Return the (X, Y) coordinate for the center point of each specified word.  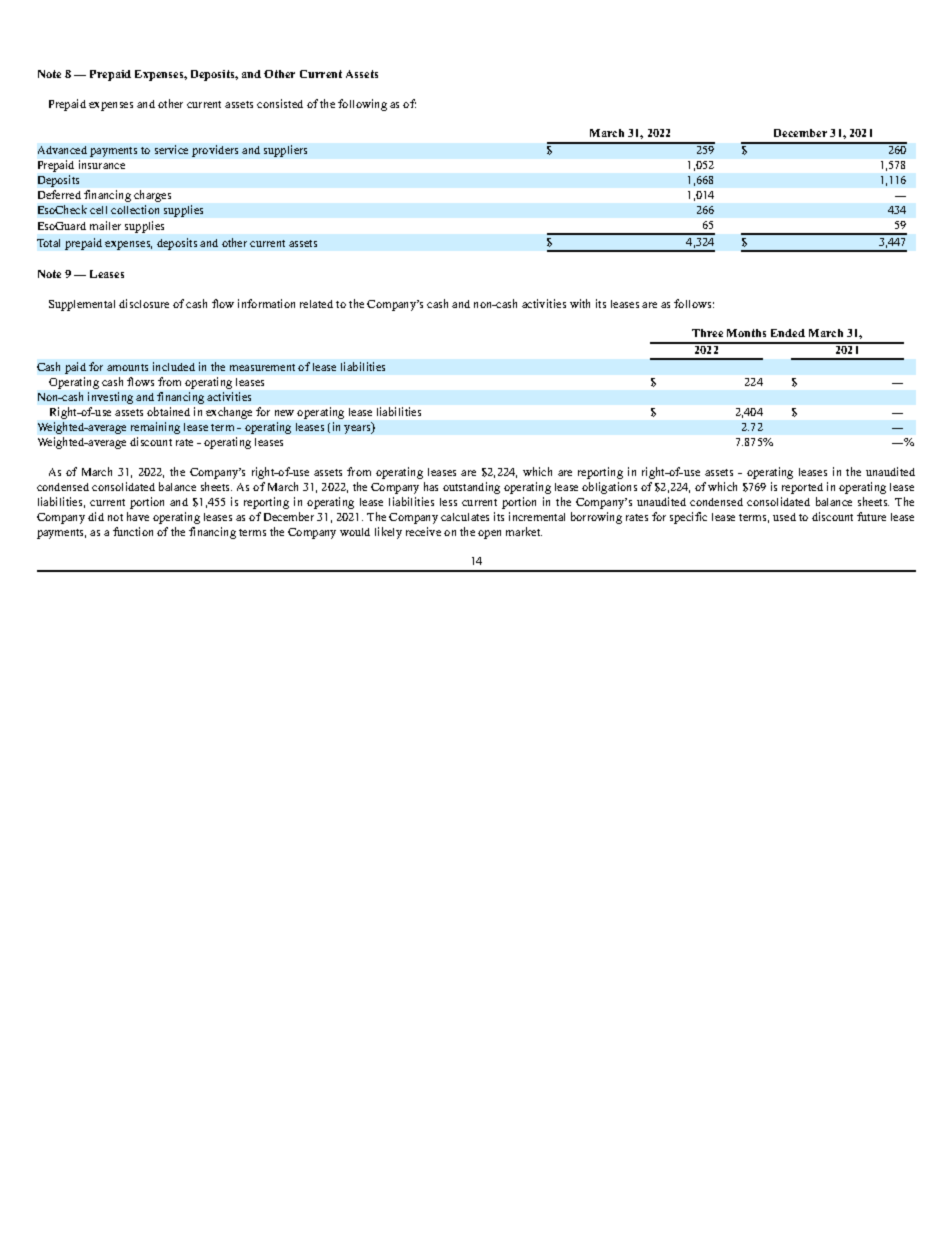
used (784, 517)
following (362, 105)
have (138, 516)
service (171, 149)
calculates (465, 517)
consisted (280, 103)
